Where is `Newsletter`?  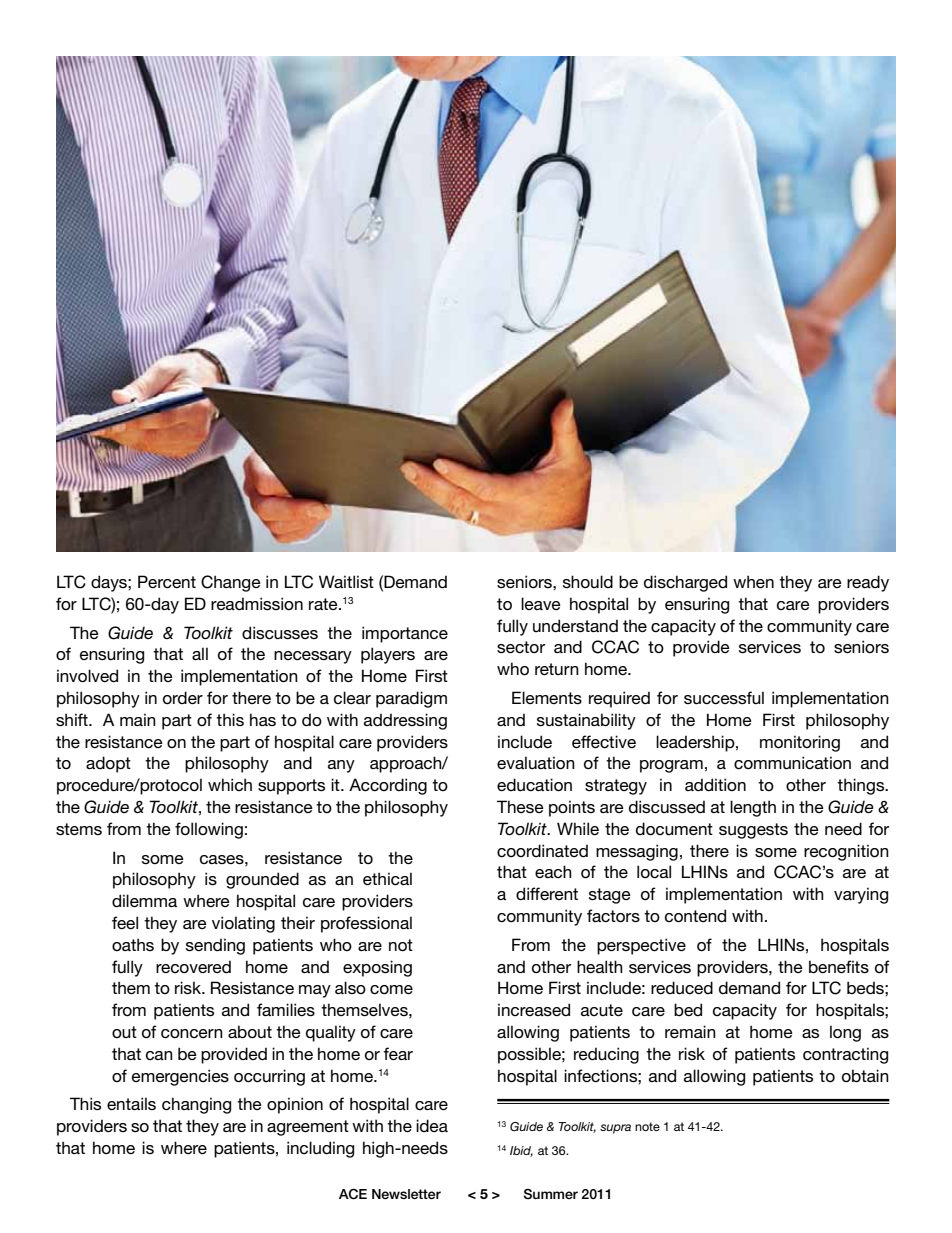
Newsletter is located at coordinates (406, 1194).
